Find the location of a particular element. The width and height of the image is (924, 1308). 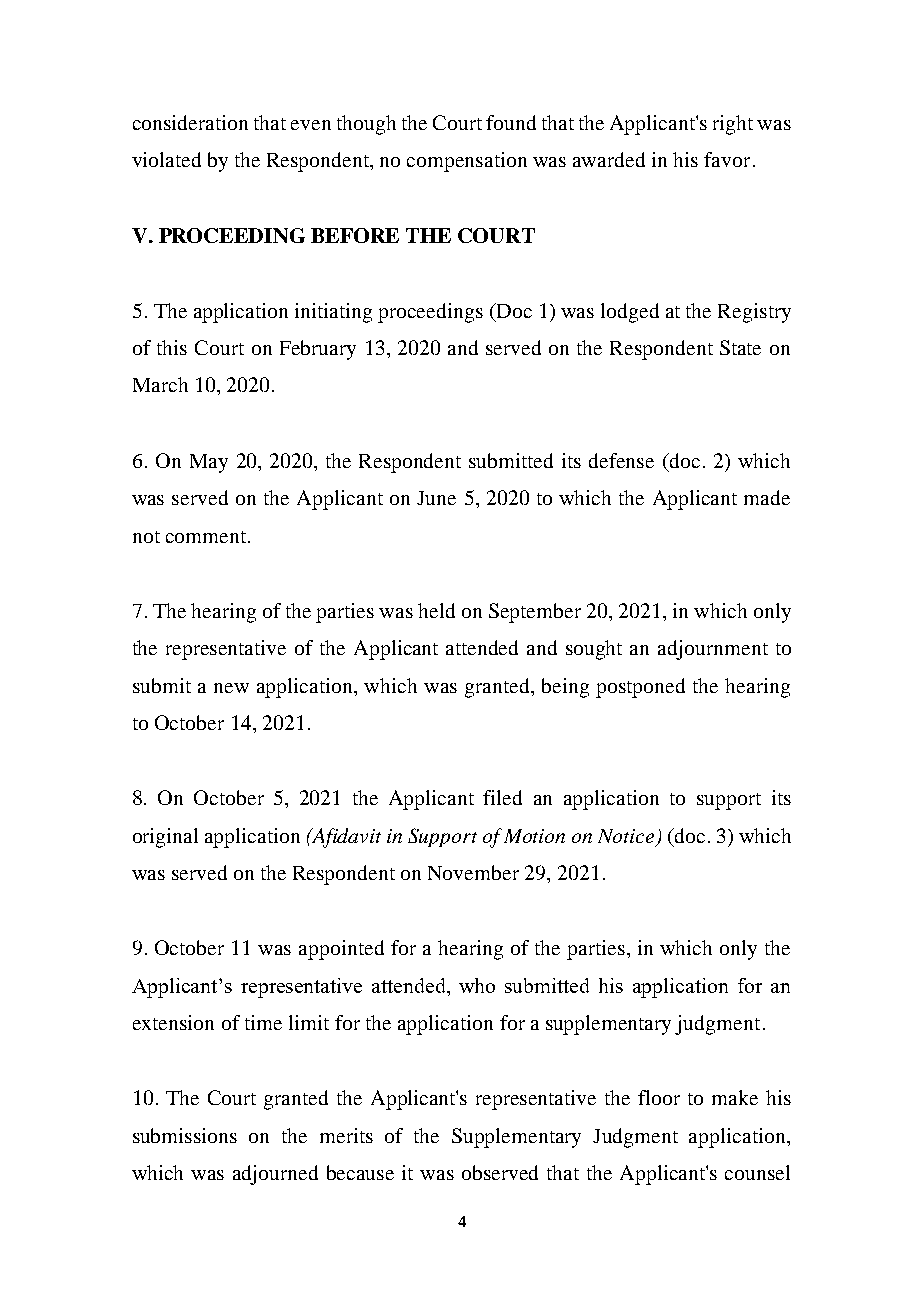

favor is located at coordinates (727, 159).
